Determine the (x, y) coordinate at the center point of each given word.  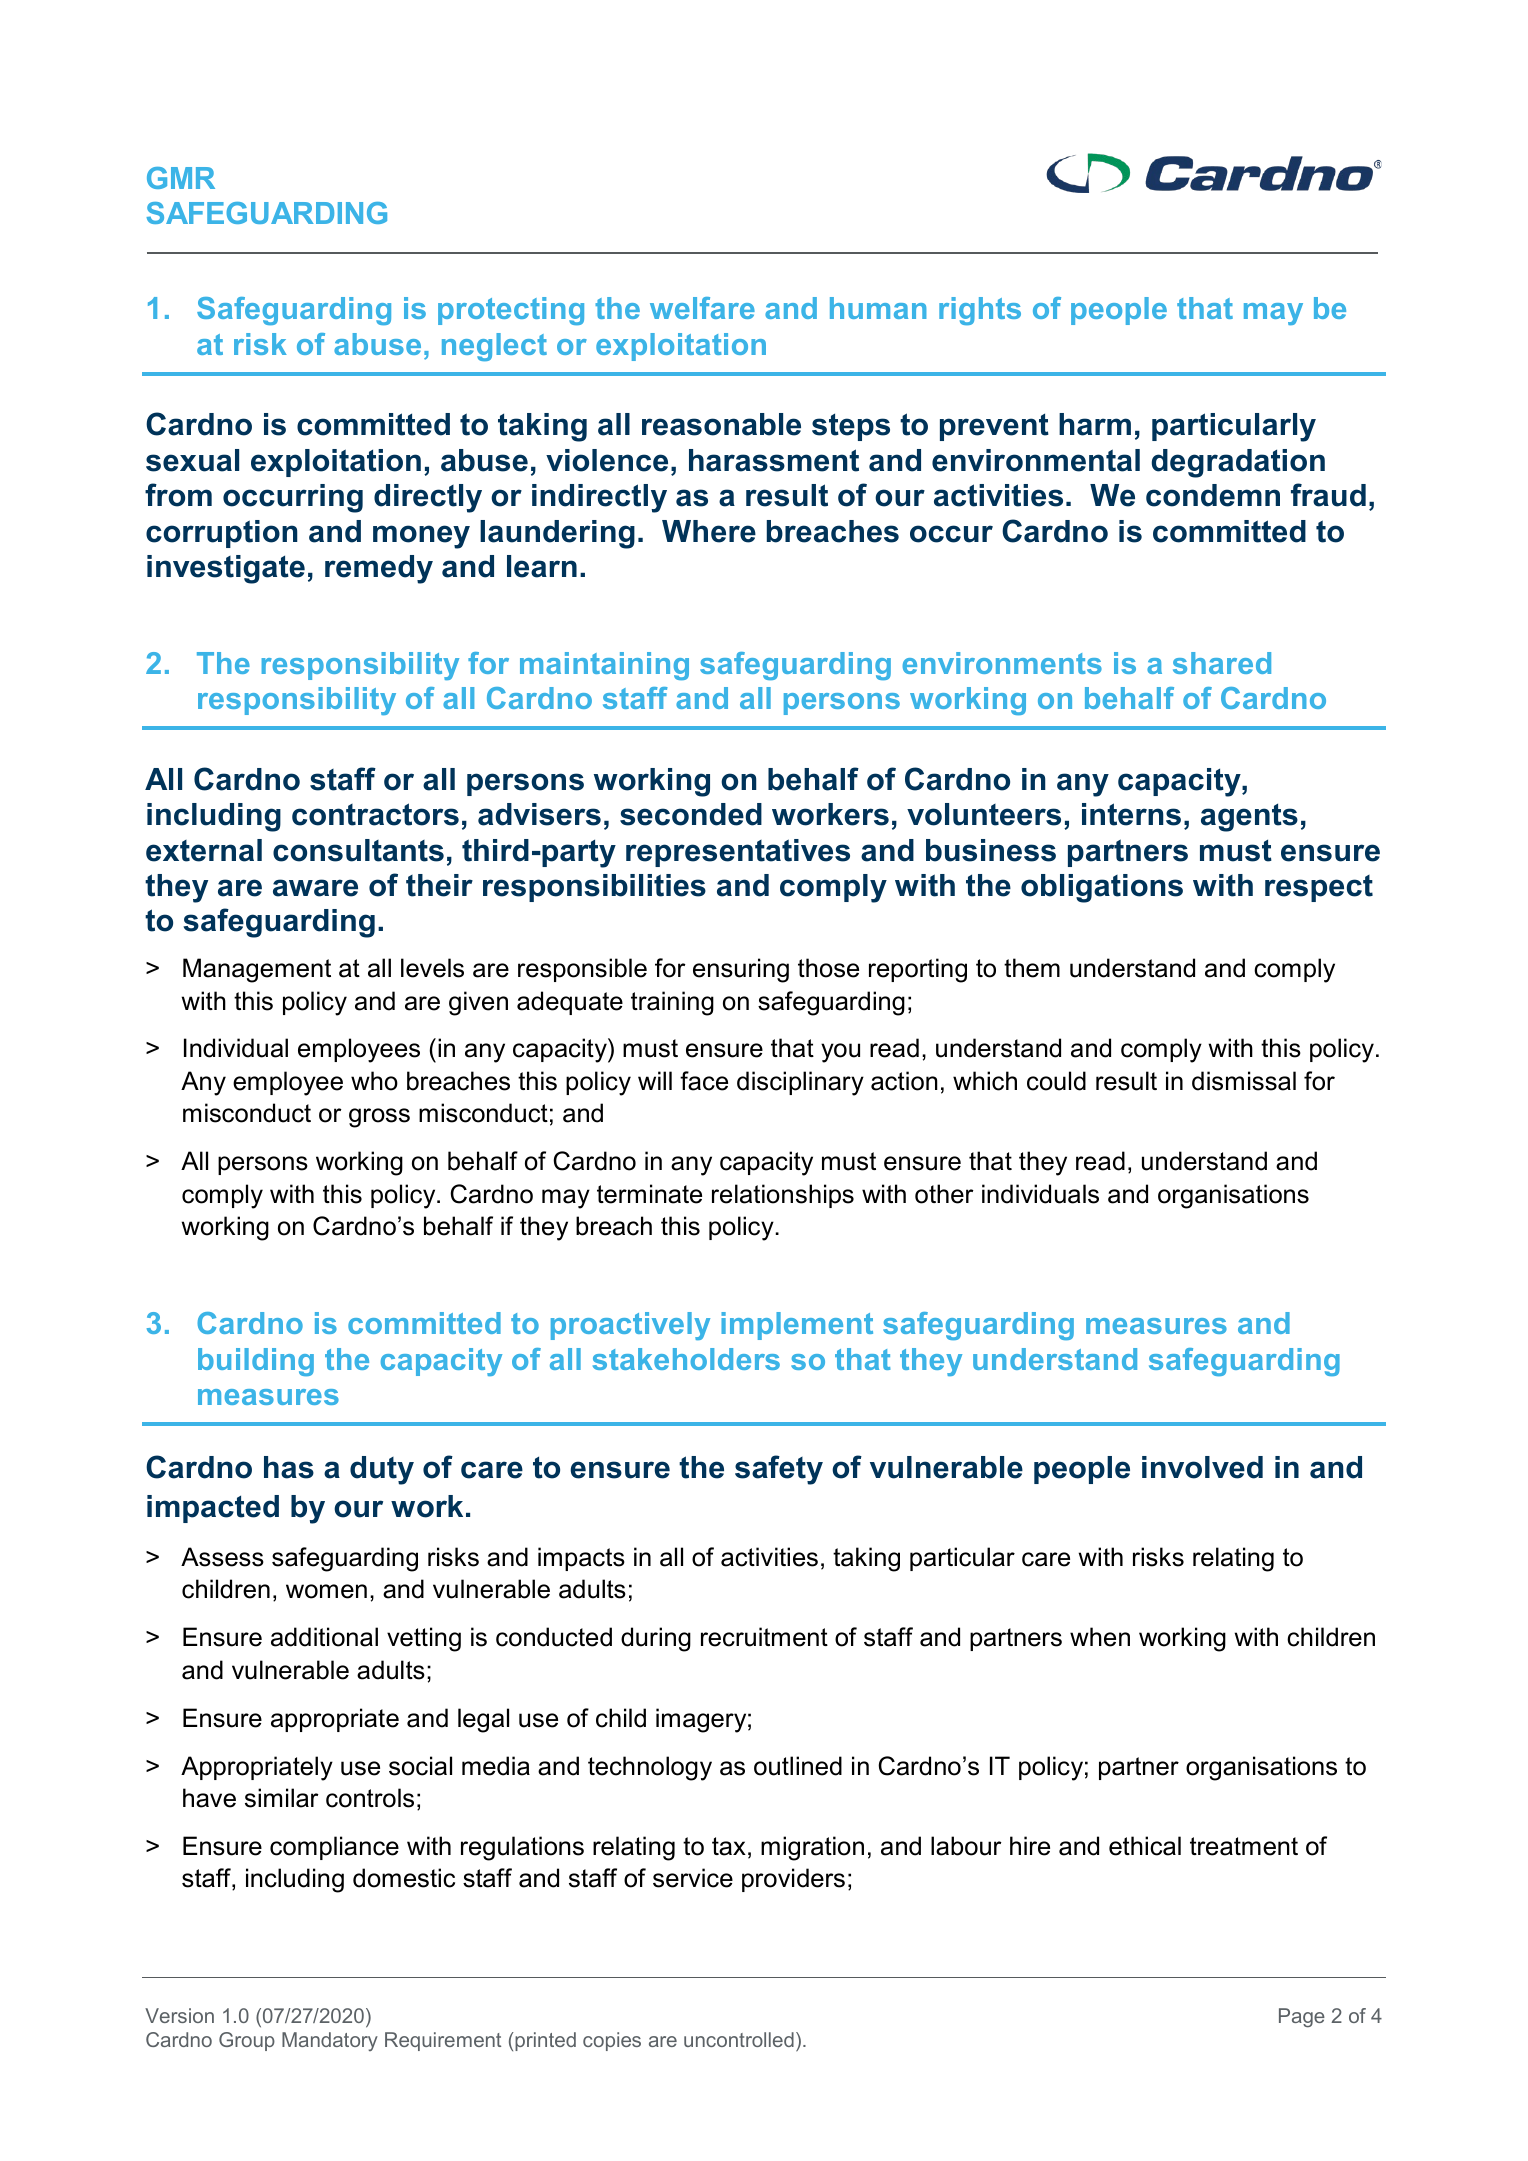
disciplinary (800, 1083)
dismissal (1244, 1081)
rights (980, 311)
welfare (702, 308)
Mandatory (330, 2041)
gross (379, 1118)
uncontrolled (739, 2039)
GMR (181, 178)
